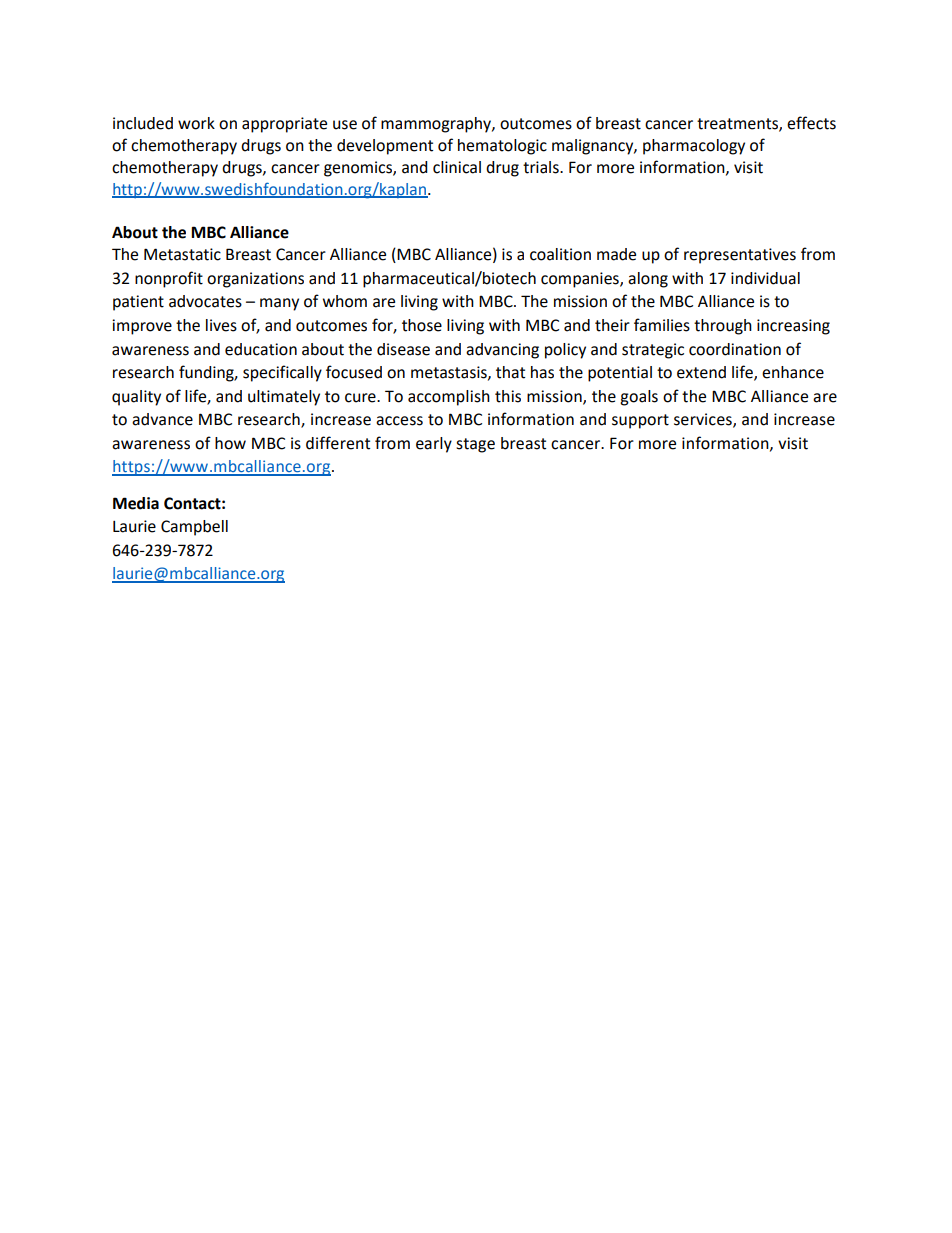 Image resolution: width=952 pixels, height=1233 pixels. I want to click on access, so click(399, 421).
